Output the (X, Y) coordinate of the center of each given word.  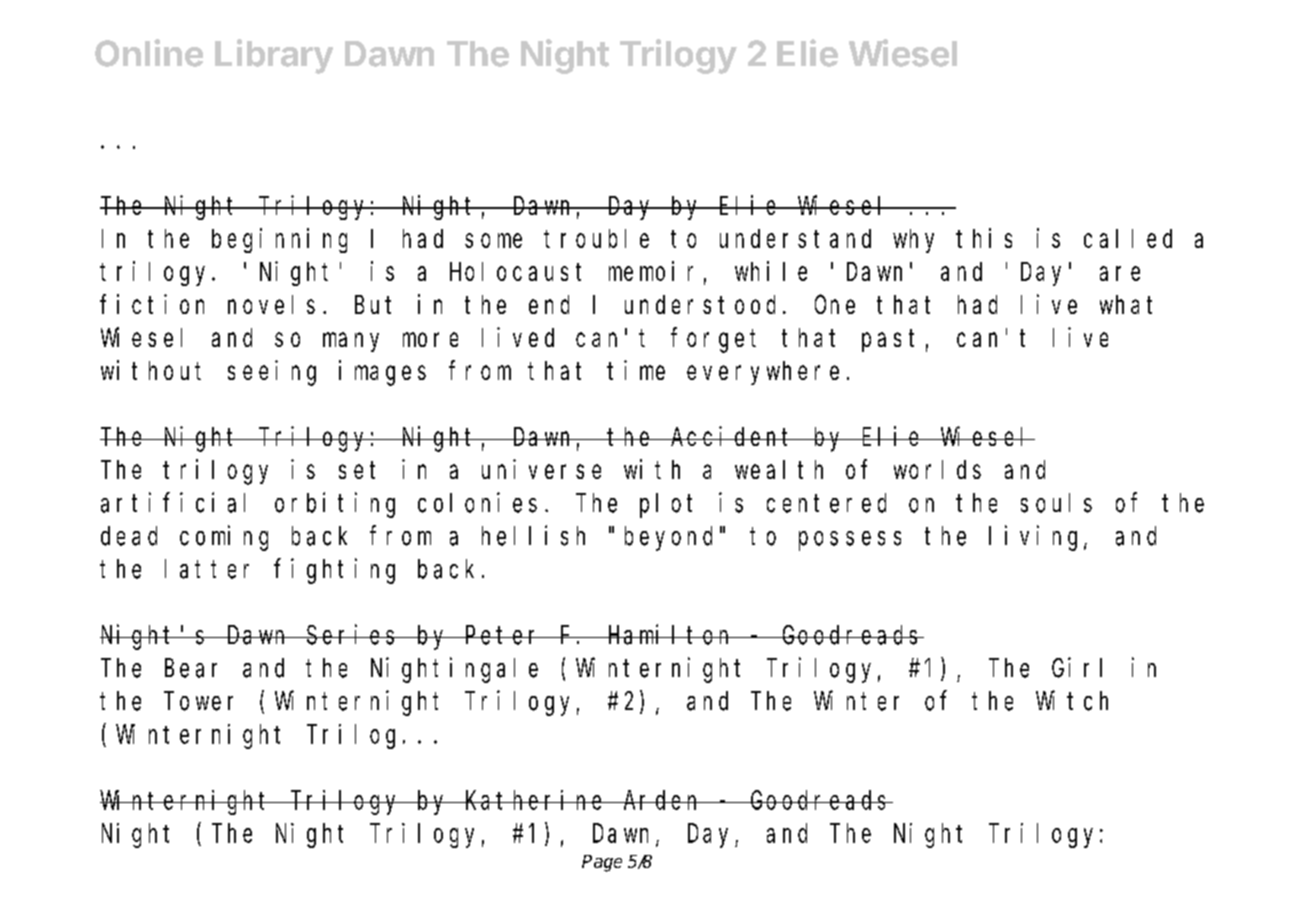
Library (274, 56)
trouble (596, 238)
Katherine (535, 800)
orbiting (335, 505)
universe (541, 469)
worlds (937, 469)
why (913, 241)
